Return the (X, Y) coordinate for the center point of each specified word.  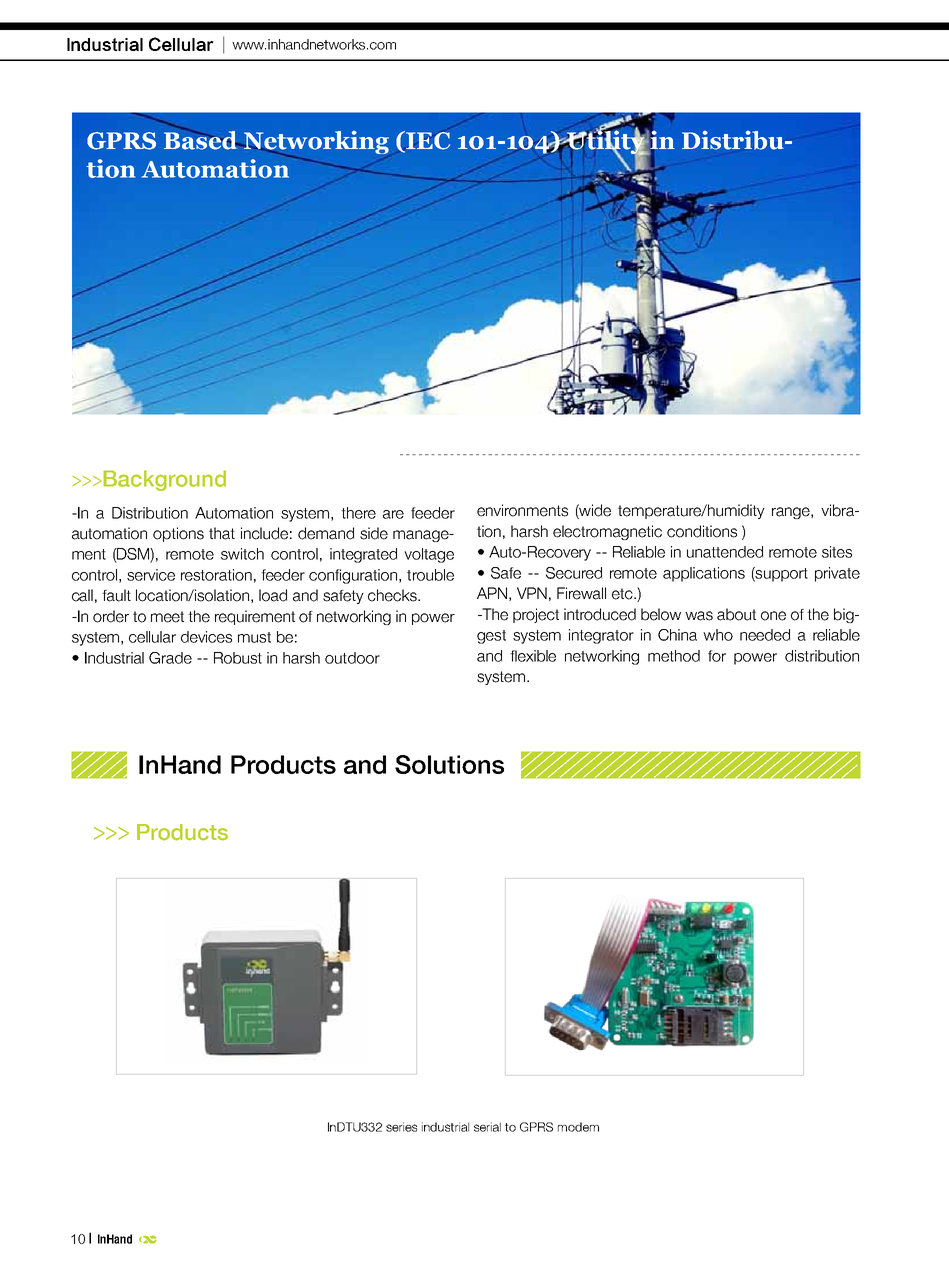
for (717, 656)
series (401, 1127)
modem (578, 1127)
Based (202, 139)
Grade (170, 658)
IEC (427, 141)
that (222, 533)
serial (487, 1127)
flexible (533, 656)
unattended (725, 552)
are (393, 514)
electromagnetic (607, 532)
